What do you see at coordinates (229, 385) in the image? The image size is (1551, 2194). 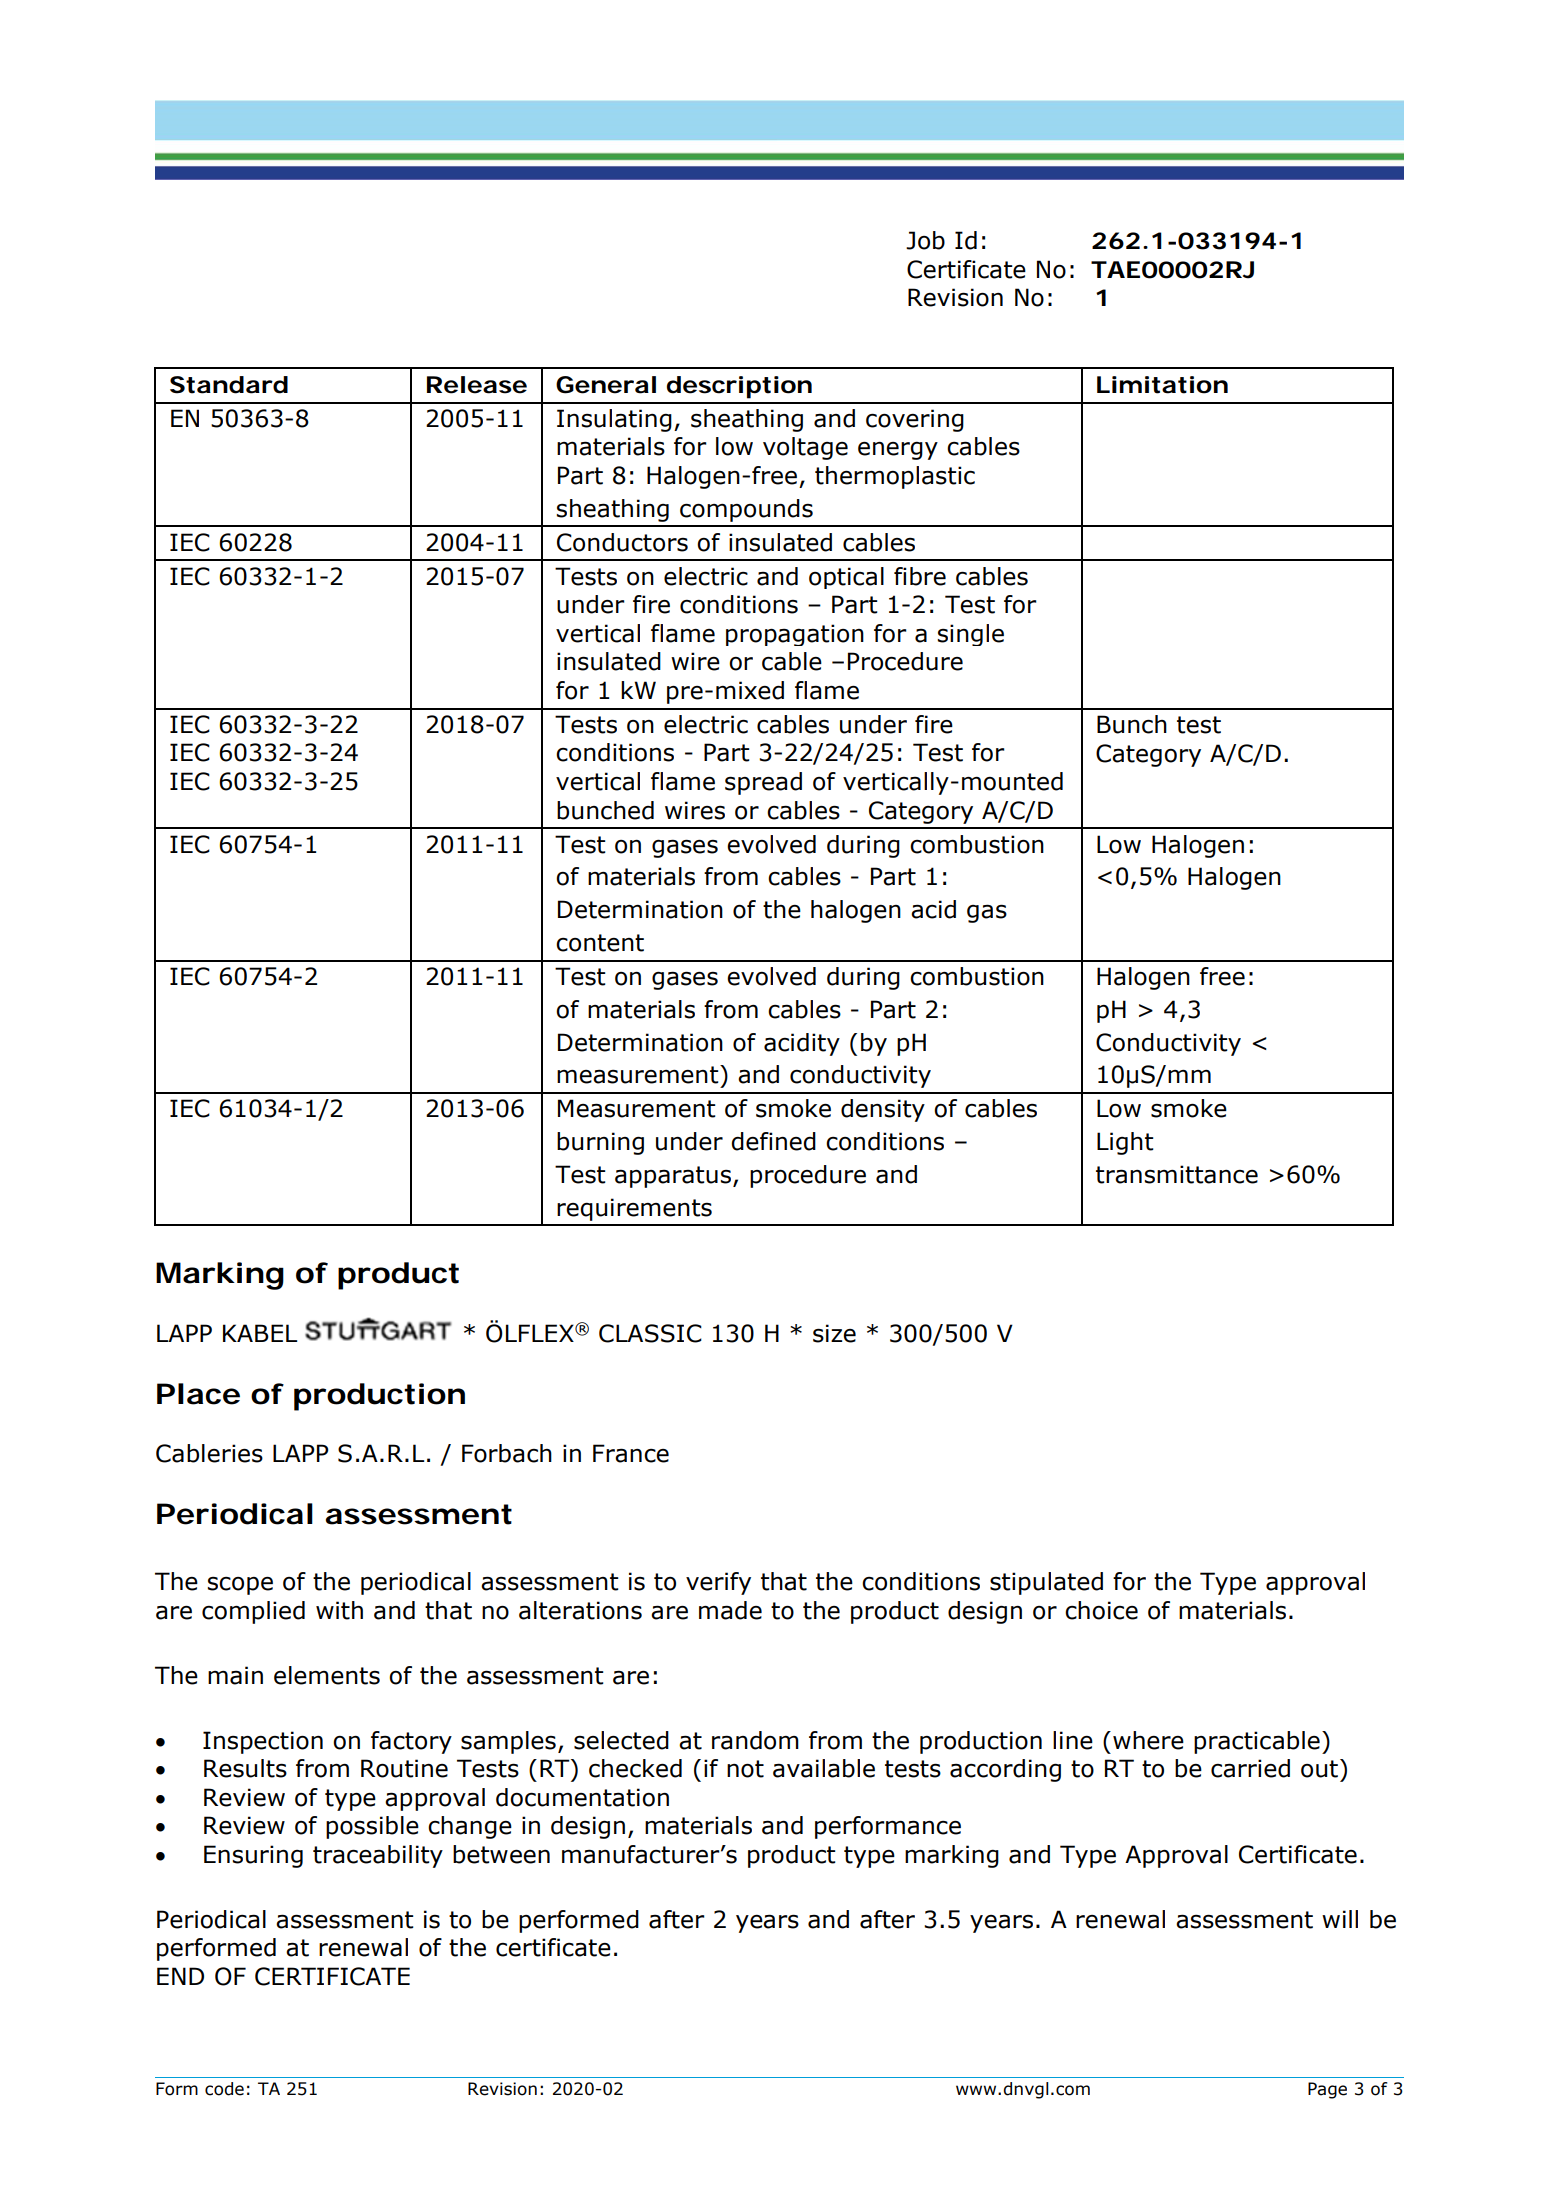 I see `Standard` at bounding box center [229, 385].
